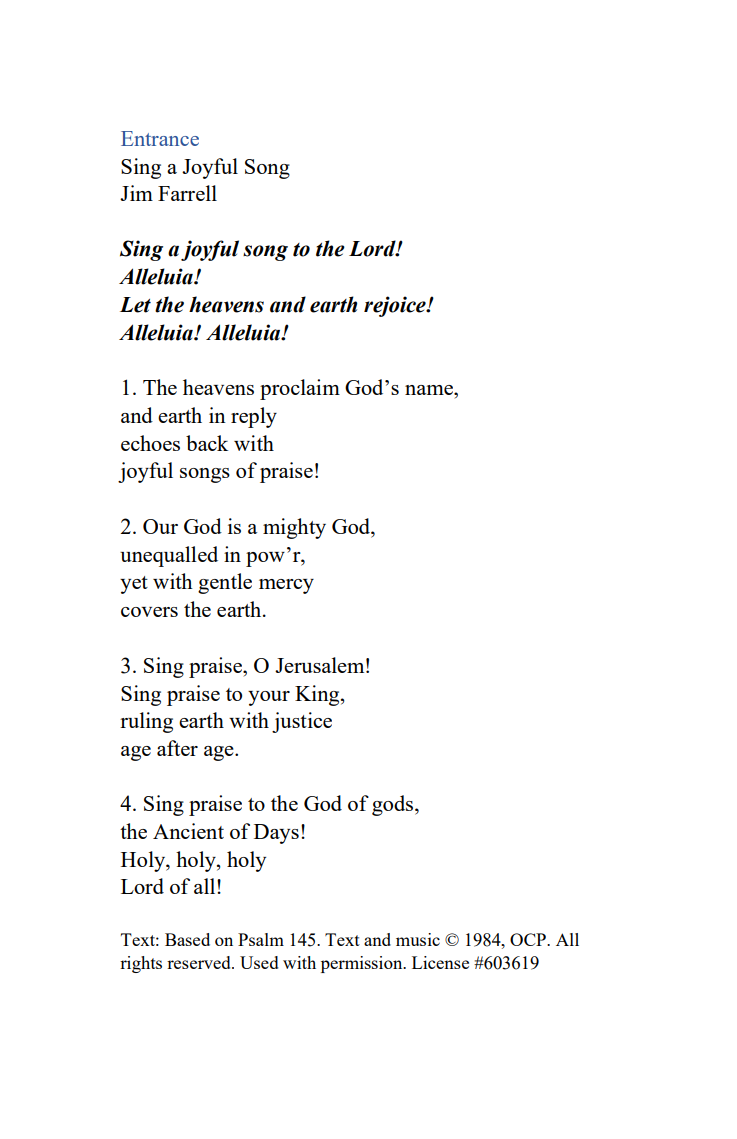 The height and width of the image is (1139, 737). What do you see at coordinates (169, 556) in the image?
I see `unequalled` at bounding box center [169, 556].
